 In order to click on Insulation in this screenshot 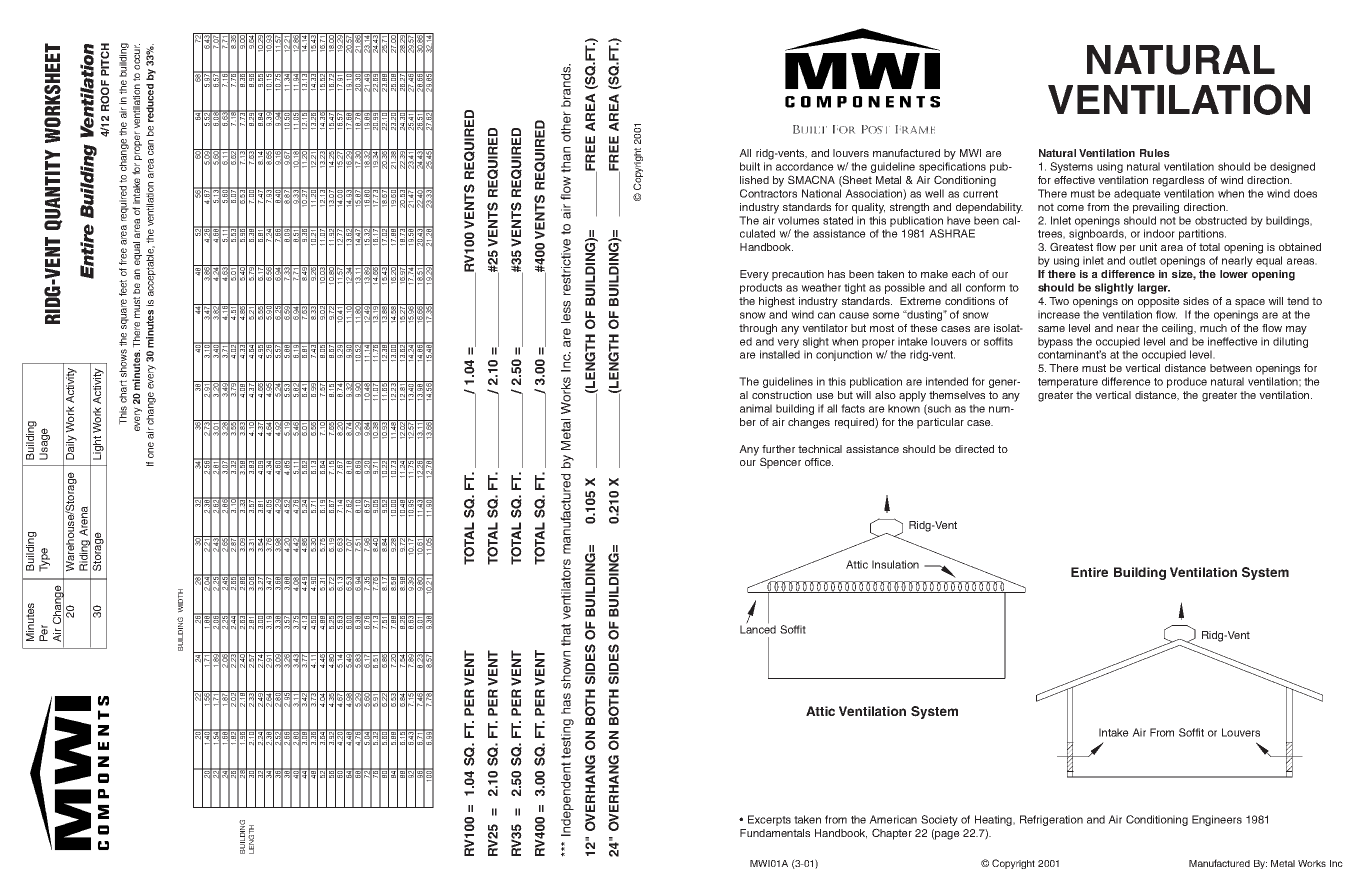, I will do `click(895, 564)`.
